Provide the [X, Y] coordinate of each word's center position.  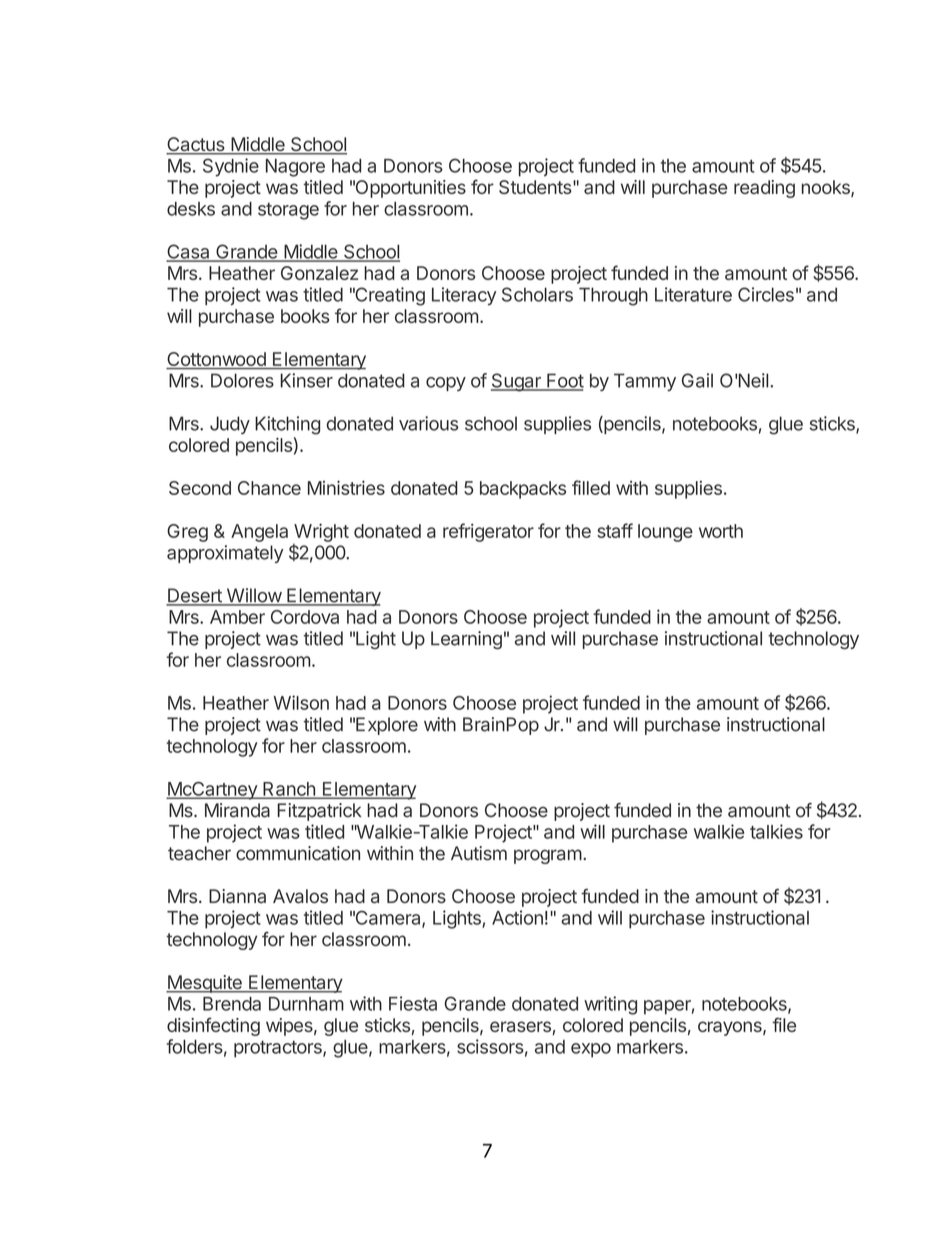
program [548, 856]
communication [298, 853]
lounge [665, 533]
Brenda [232, 1004]
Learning [466, 640]
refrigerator [488, 532]
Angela [259, 533]
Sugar [517, 382]
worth [721, 531]
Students [536, 187]
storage [288, 211]
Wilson [301, 702]
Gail [697, 380]
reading [764, 189]
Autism [479, 853]
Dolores [242, 380]
